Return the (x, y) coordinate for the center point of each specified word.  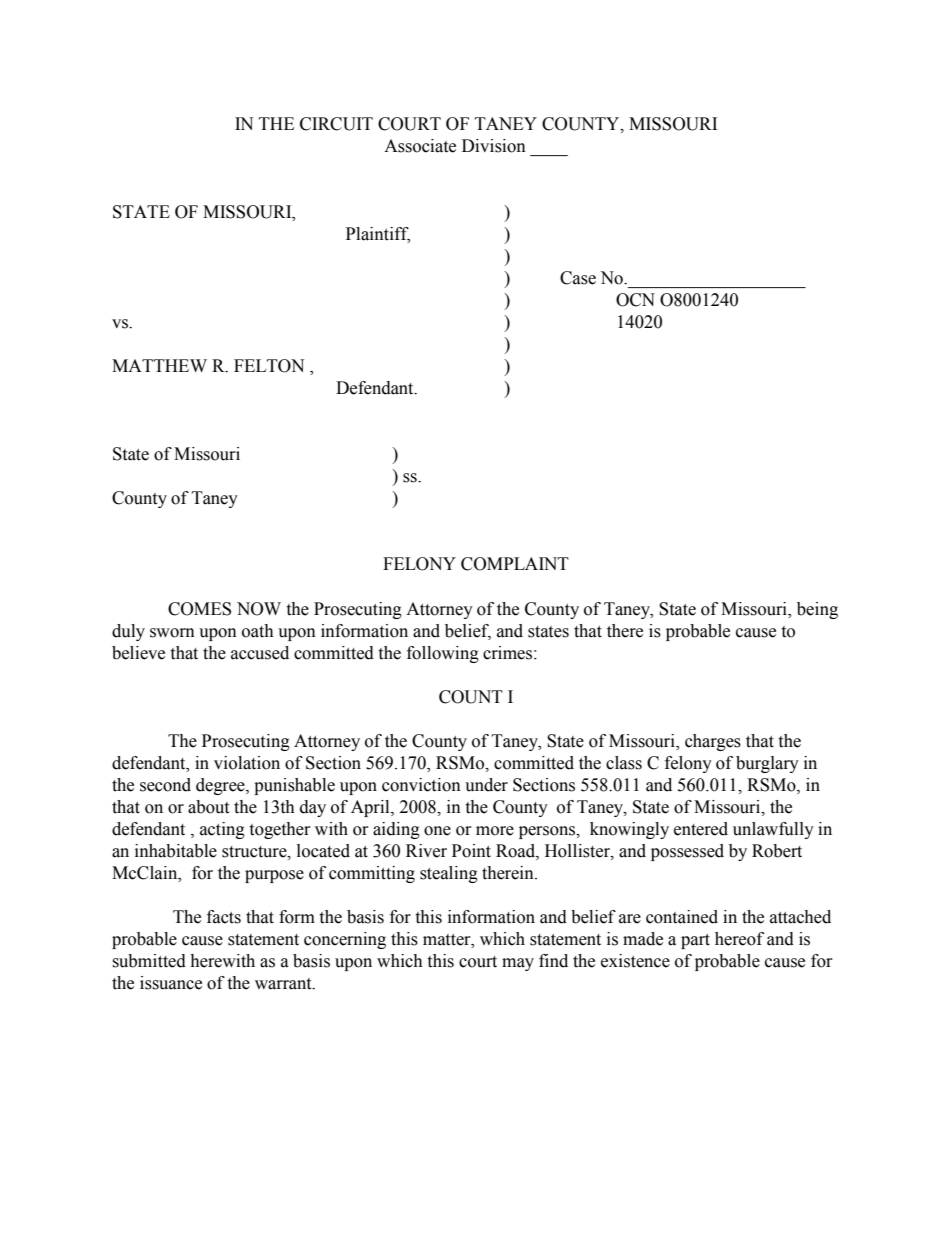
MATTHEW (159, 365)
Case (578, 278)
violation (247, 763)
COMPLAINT (515, 564)
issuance (171, 983)
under (486, 785)
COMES (199, 609)
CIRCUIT (336, 124)
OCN (635, 300)
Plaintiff (378, 234)
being (817, 610)
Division (494, 146)
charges (713, 742)
